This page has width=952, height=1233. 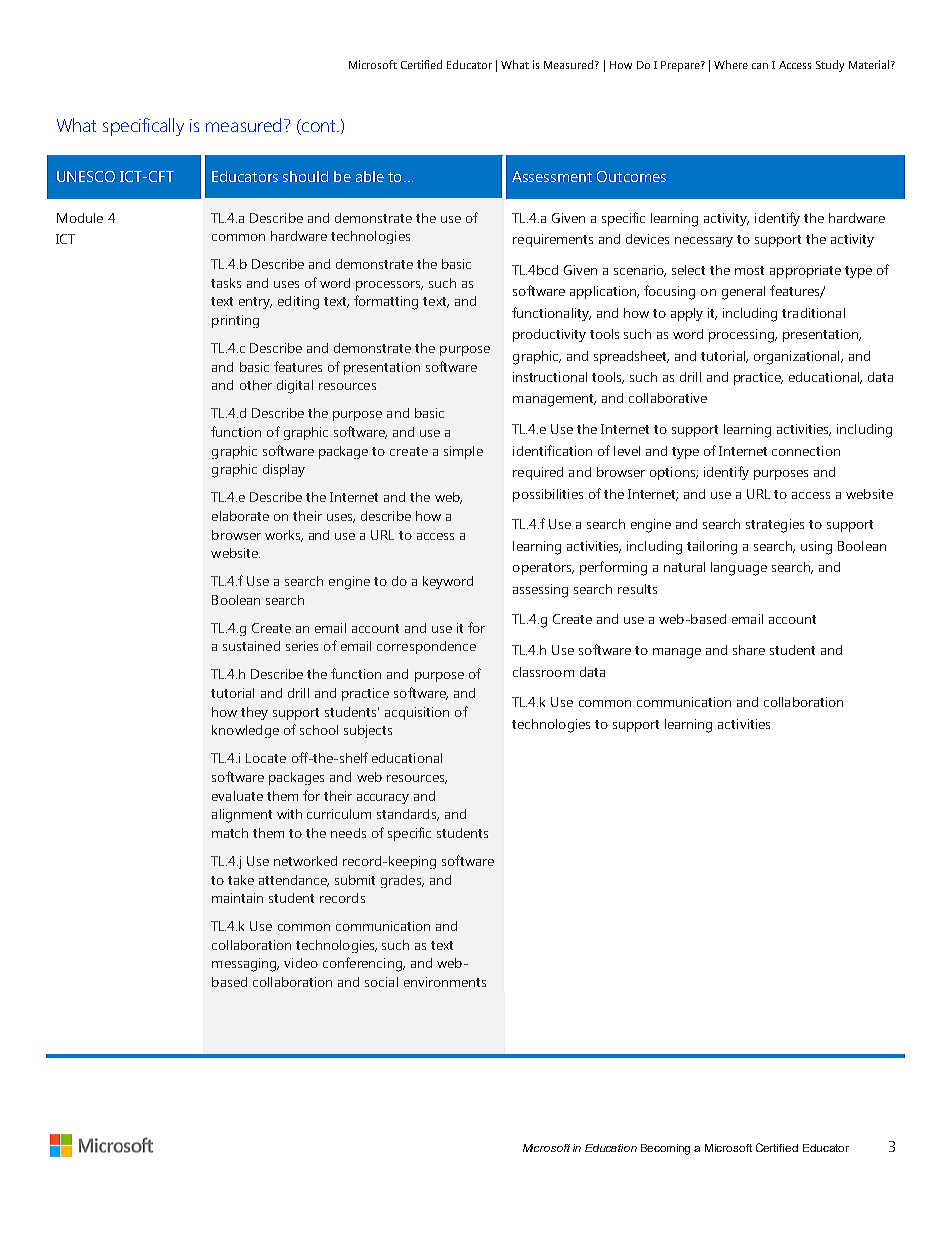 I want to click on Becoming, so click(x=665, y=1149).
